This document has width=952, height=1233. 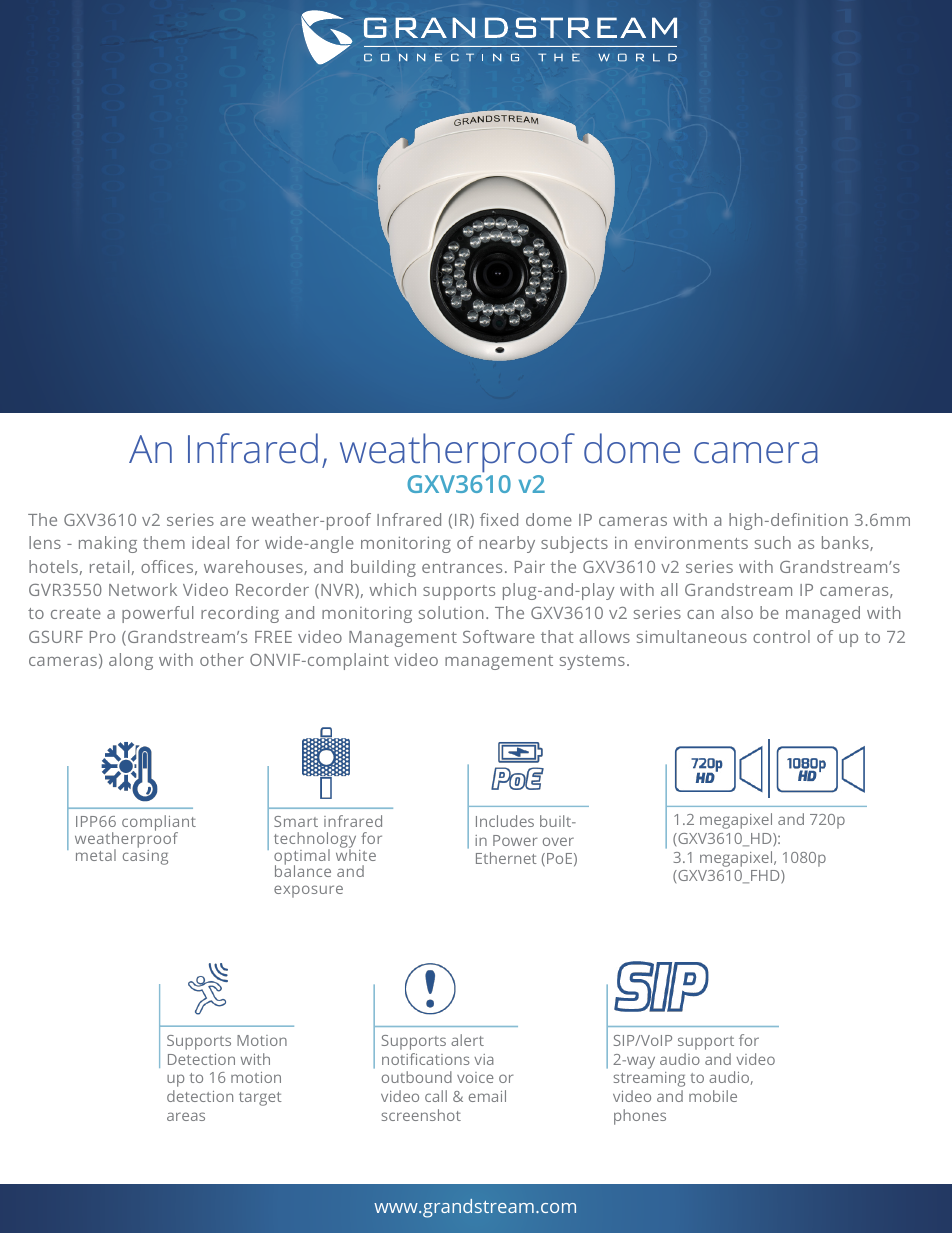 I want to click on control, so click(x=781, y=636).
